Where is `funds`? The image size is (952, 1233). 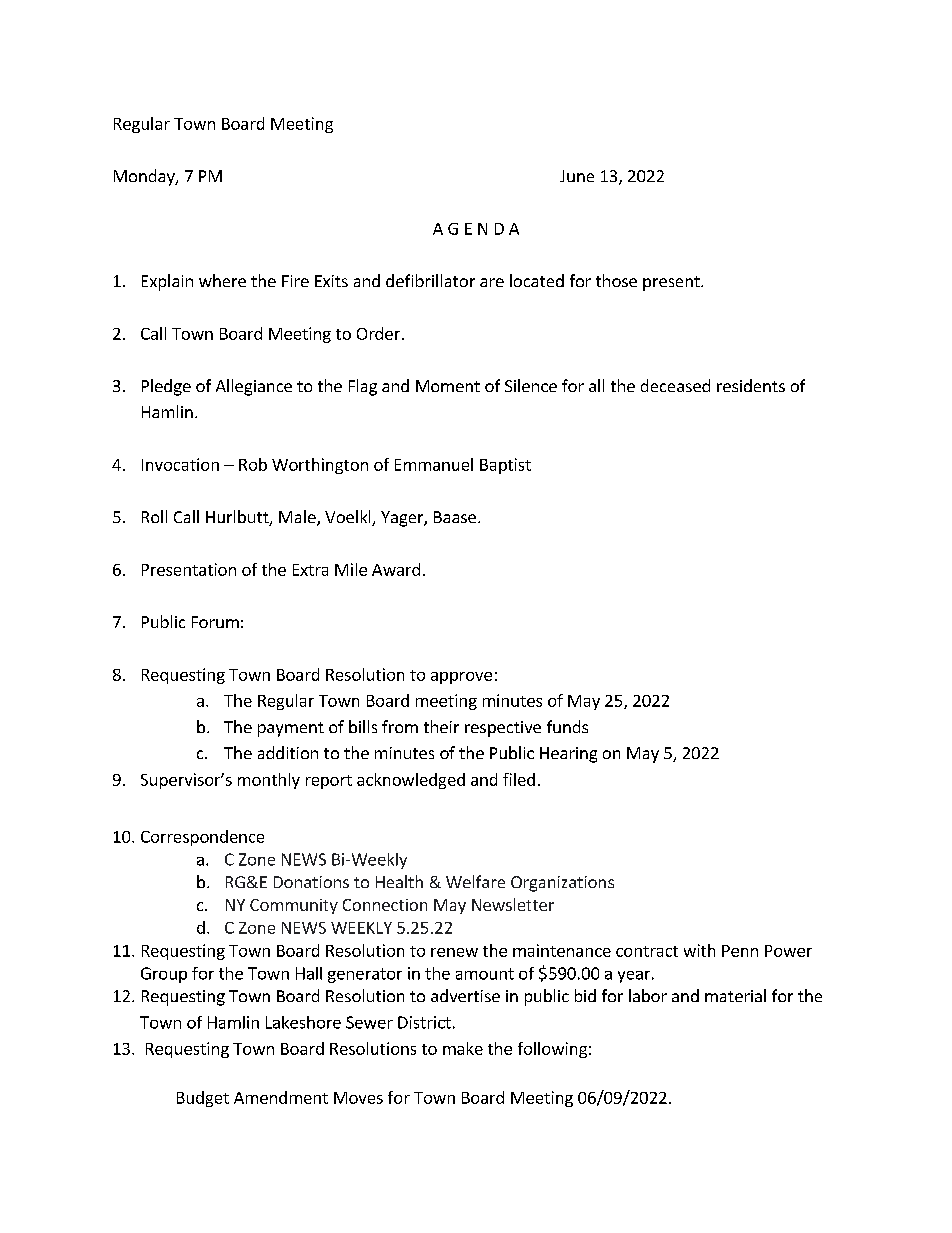 funds is located at coordinates (567, 726).
